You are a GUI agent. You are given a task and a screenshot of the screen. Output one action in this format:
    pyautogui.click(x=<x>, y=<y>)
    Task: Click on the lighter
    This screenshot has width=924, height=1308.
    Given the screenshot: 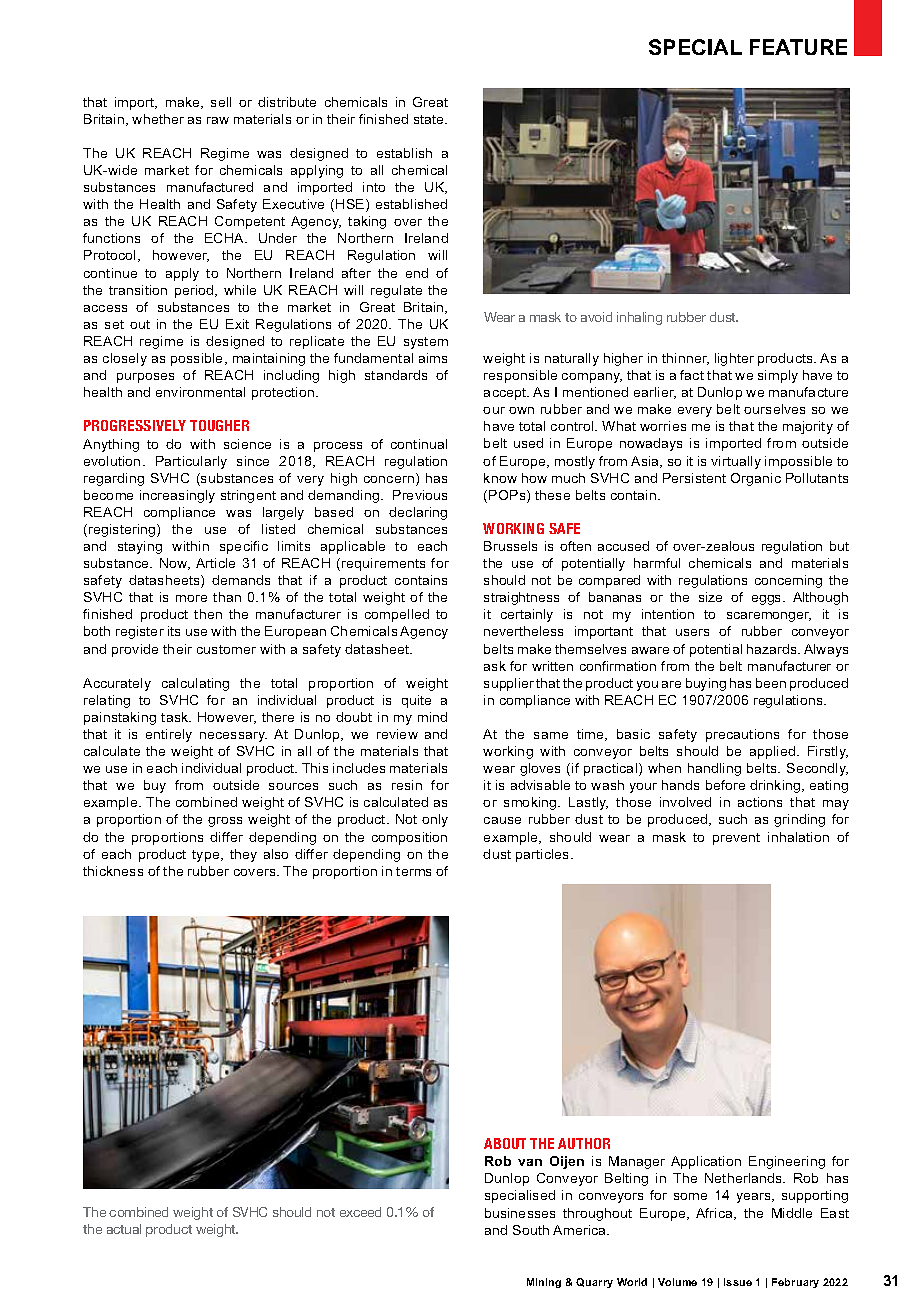 What is the action you would take?
    pyautogui.click(x=734, y=359)
